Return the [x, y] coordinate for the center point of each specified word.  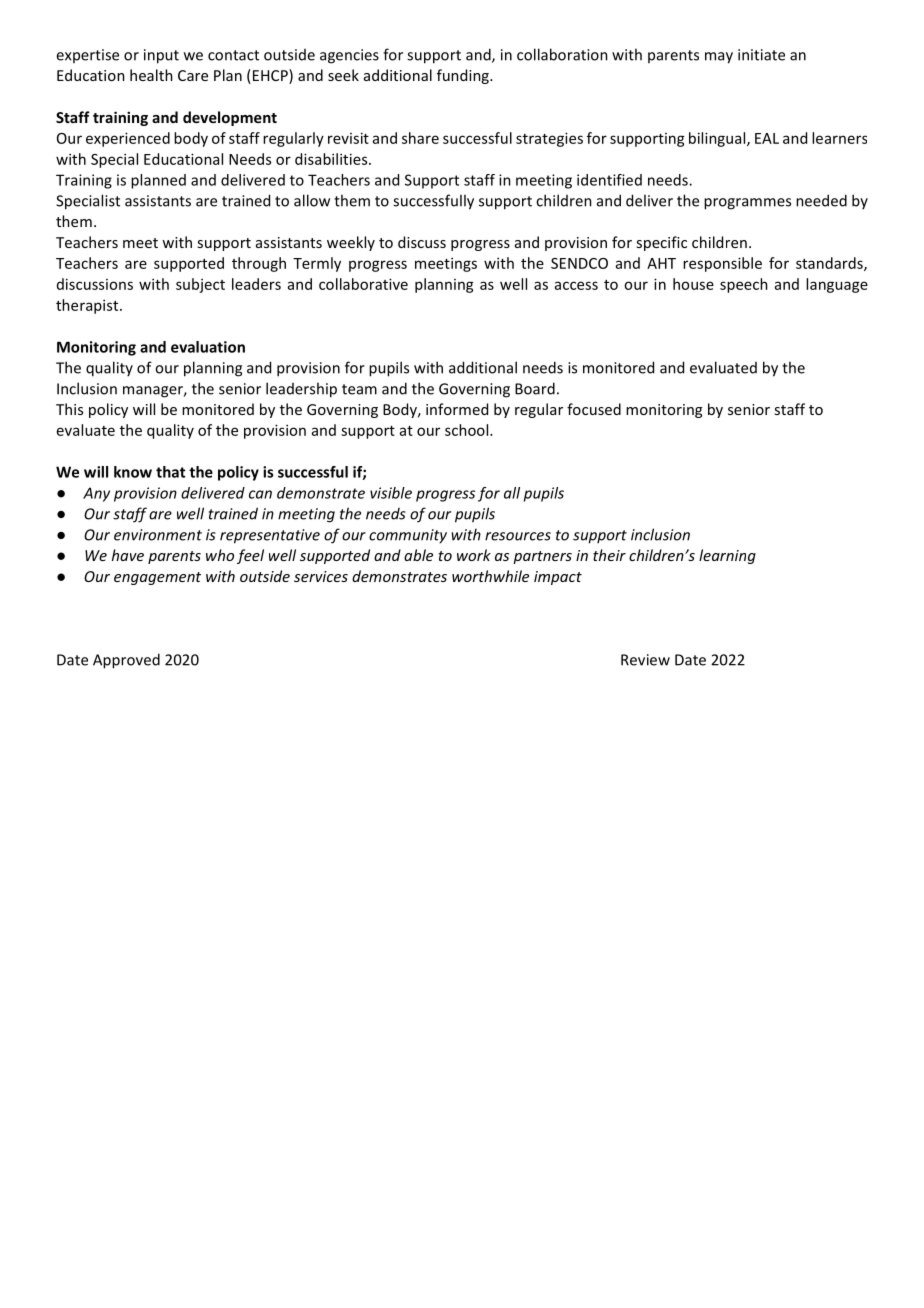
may [719, 58]
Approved [126, 661]
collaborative [363, 284]
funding [464, 76]
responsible [722, 264]
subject [200, 285]
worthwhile [490, 576]
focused [594, 409]
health [151, 75]
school [468, 430]
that [170, 472]
